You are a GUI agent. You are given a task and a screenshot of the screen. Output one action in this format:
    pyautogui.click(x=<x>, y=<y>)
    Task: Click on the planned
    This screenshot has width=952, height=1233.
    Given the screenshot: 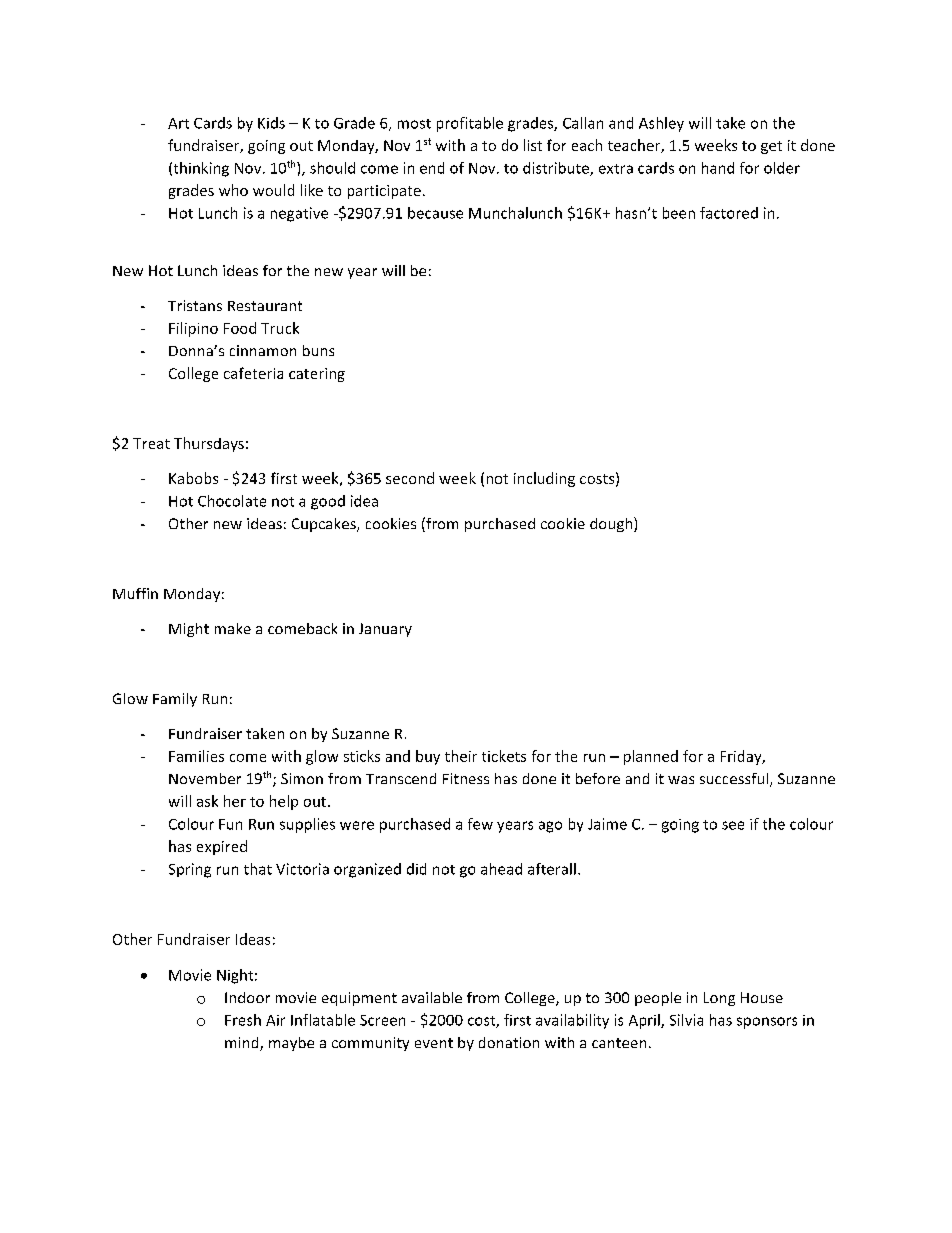 What is the action you would take?
    pyautogui.click(x=651, y=757)
